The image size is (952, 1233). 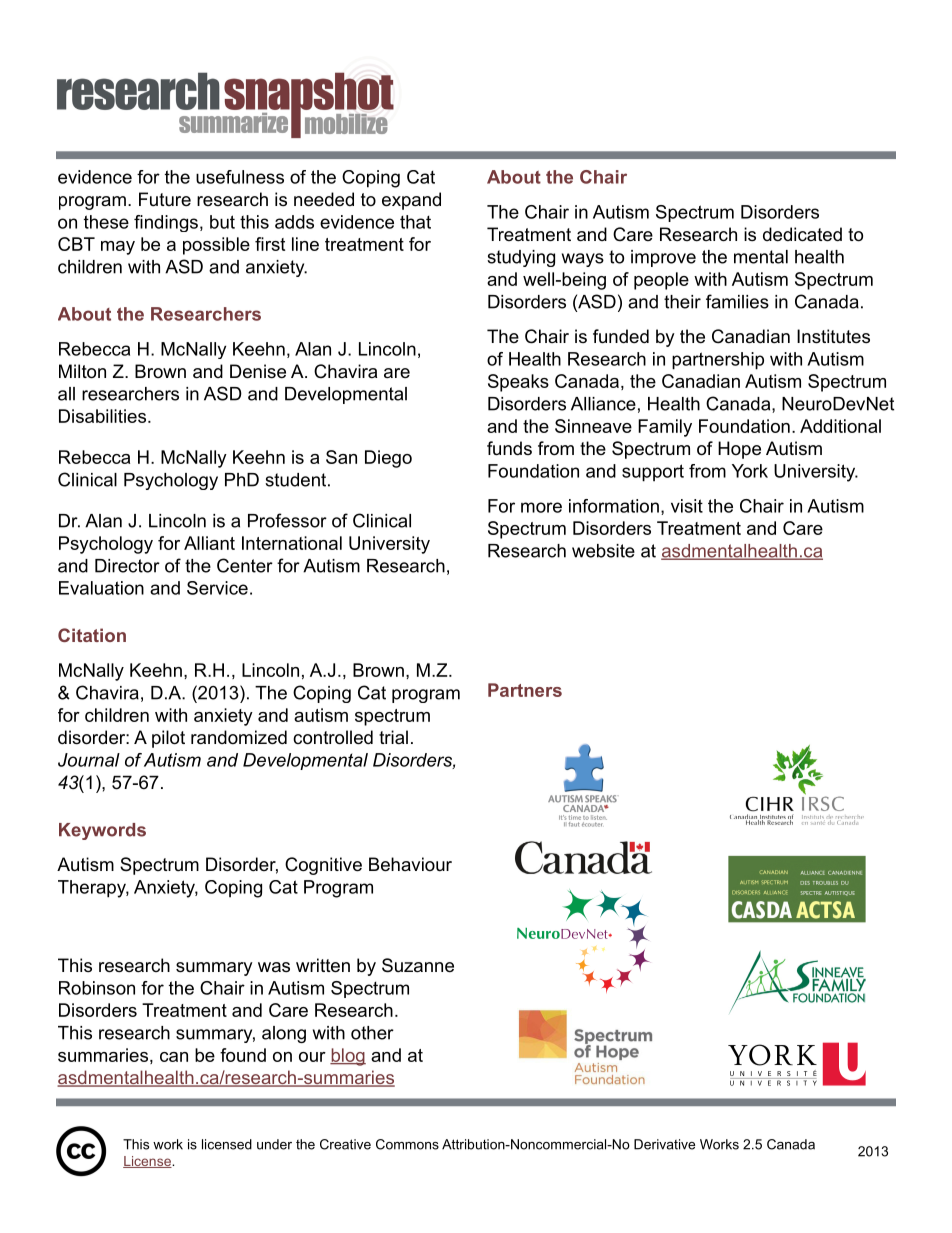 What do you see at coordinates (664, 1144) in the screenshot?
I see `Derivative` at bounding box center [664, 1144].
